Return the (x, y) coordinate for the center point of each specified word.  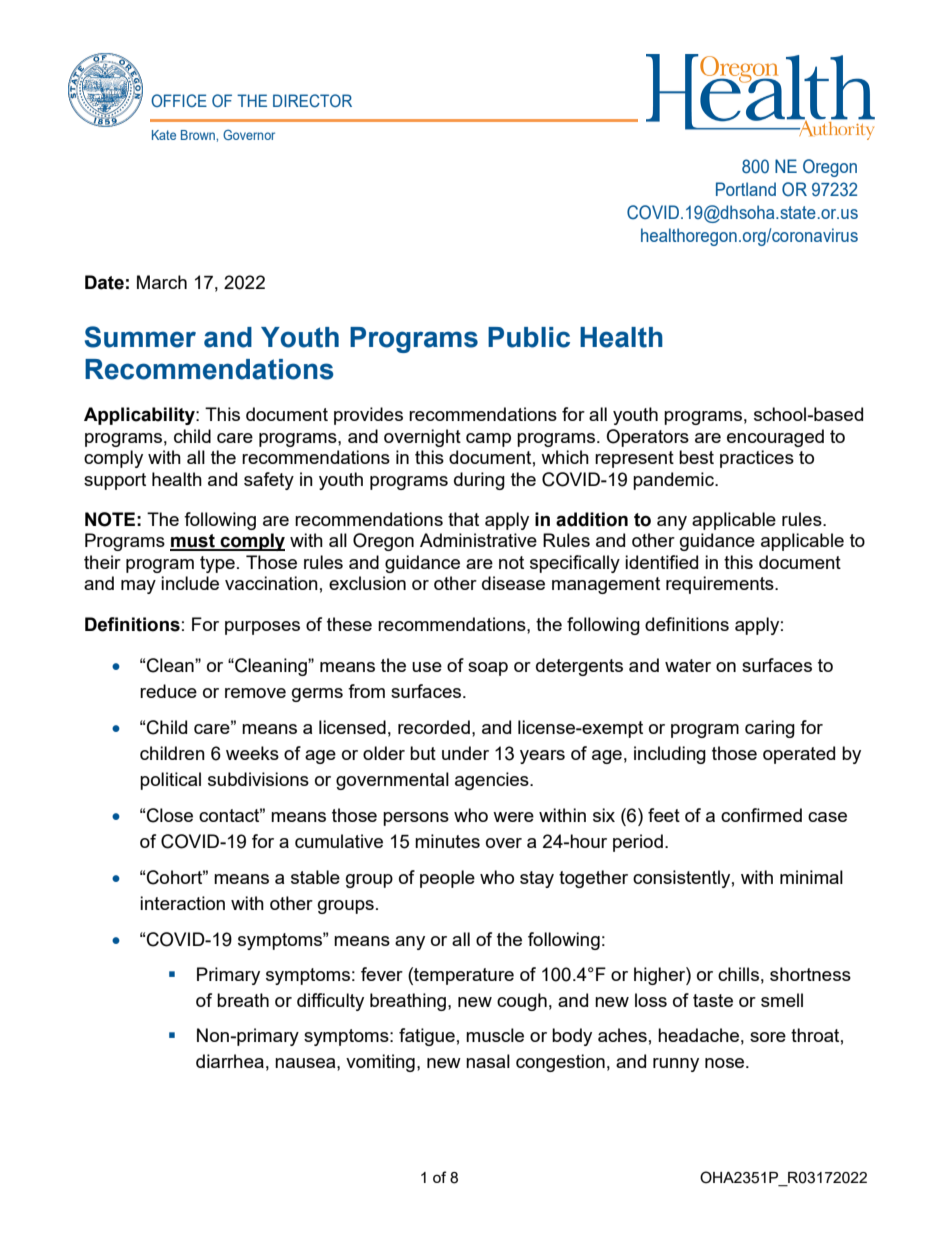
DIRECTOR (312, 100)
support (115, 481)
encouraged (775, 438)
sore (768, 1037)
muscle (495, 1035)
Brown (199, 135)
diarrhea (230, 1061)
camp (488, 440)
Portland (746, 189)
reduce (168, 691)
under (465, 753)
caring (770, 729)
